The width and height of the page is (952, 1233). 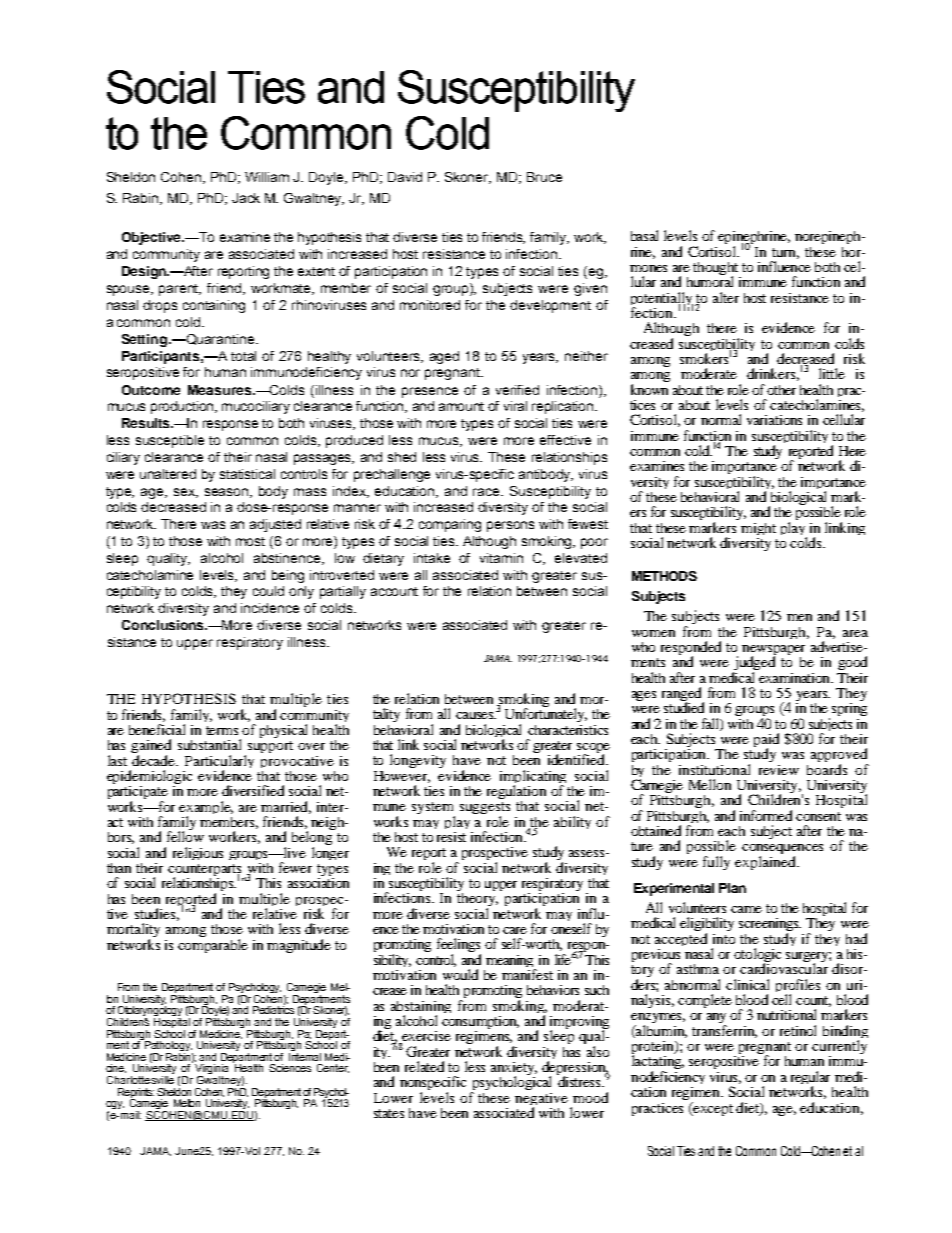 What do you see at coordinates (779, 770) in the page?
I see `review` at bounding box center [779, 770].
